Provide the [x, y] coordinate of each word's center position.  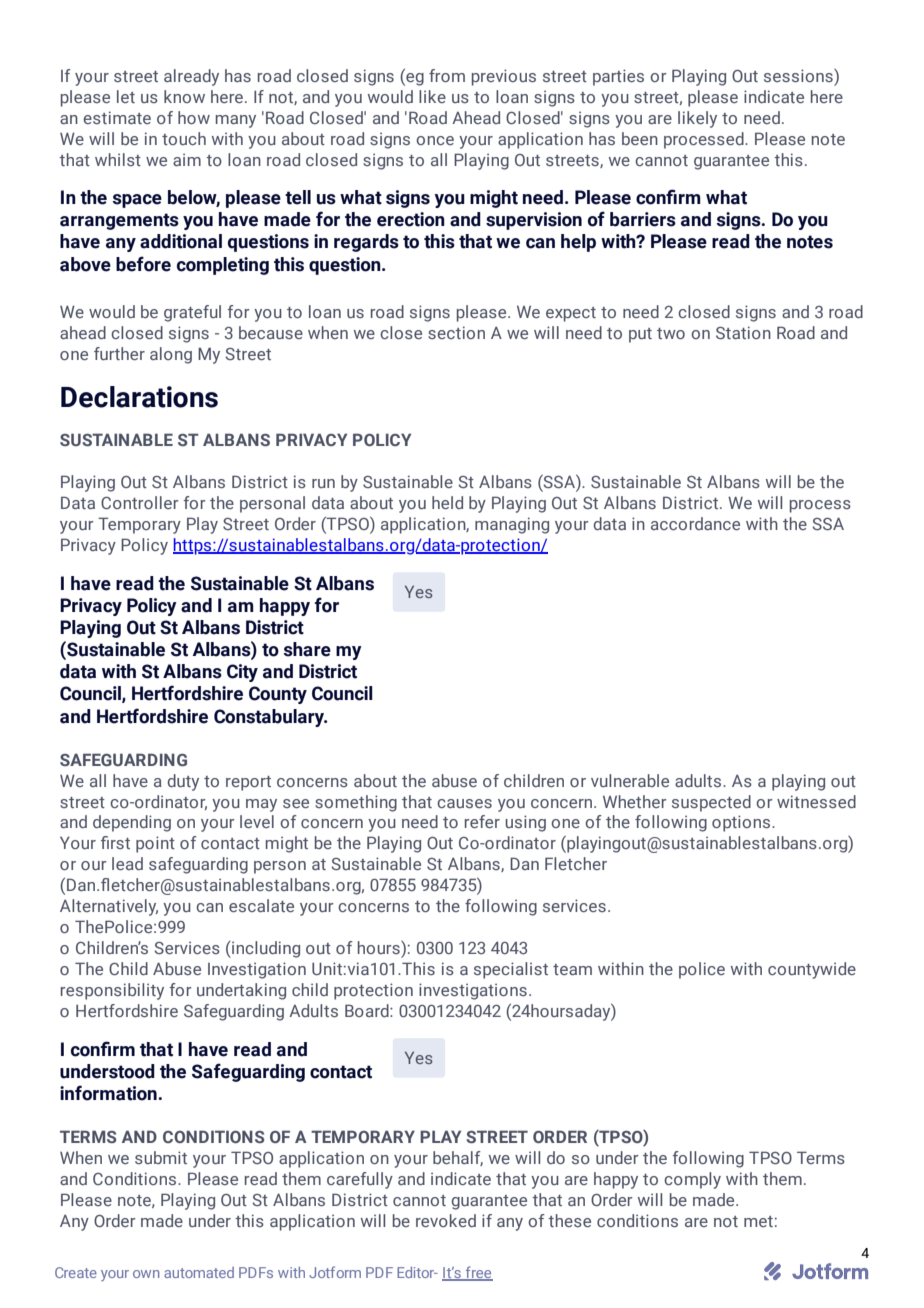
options [741, 823]
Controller [140, 502]
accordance [695, 523]
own [146, 1274]
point [155, 844]
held [447, 502]
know [184, 96]
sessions [799, 75]
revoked [446, 1220]
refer [482, 821]
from [447, 75]
